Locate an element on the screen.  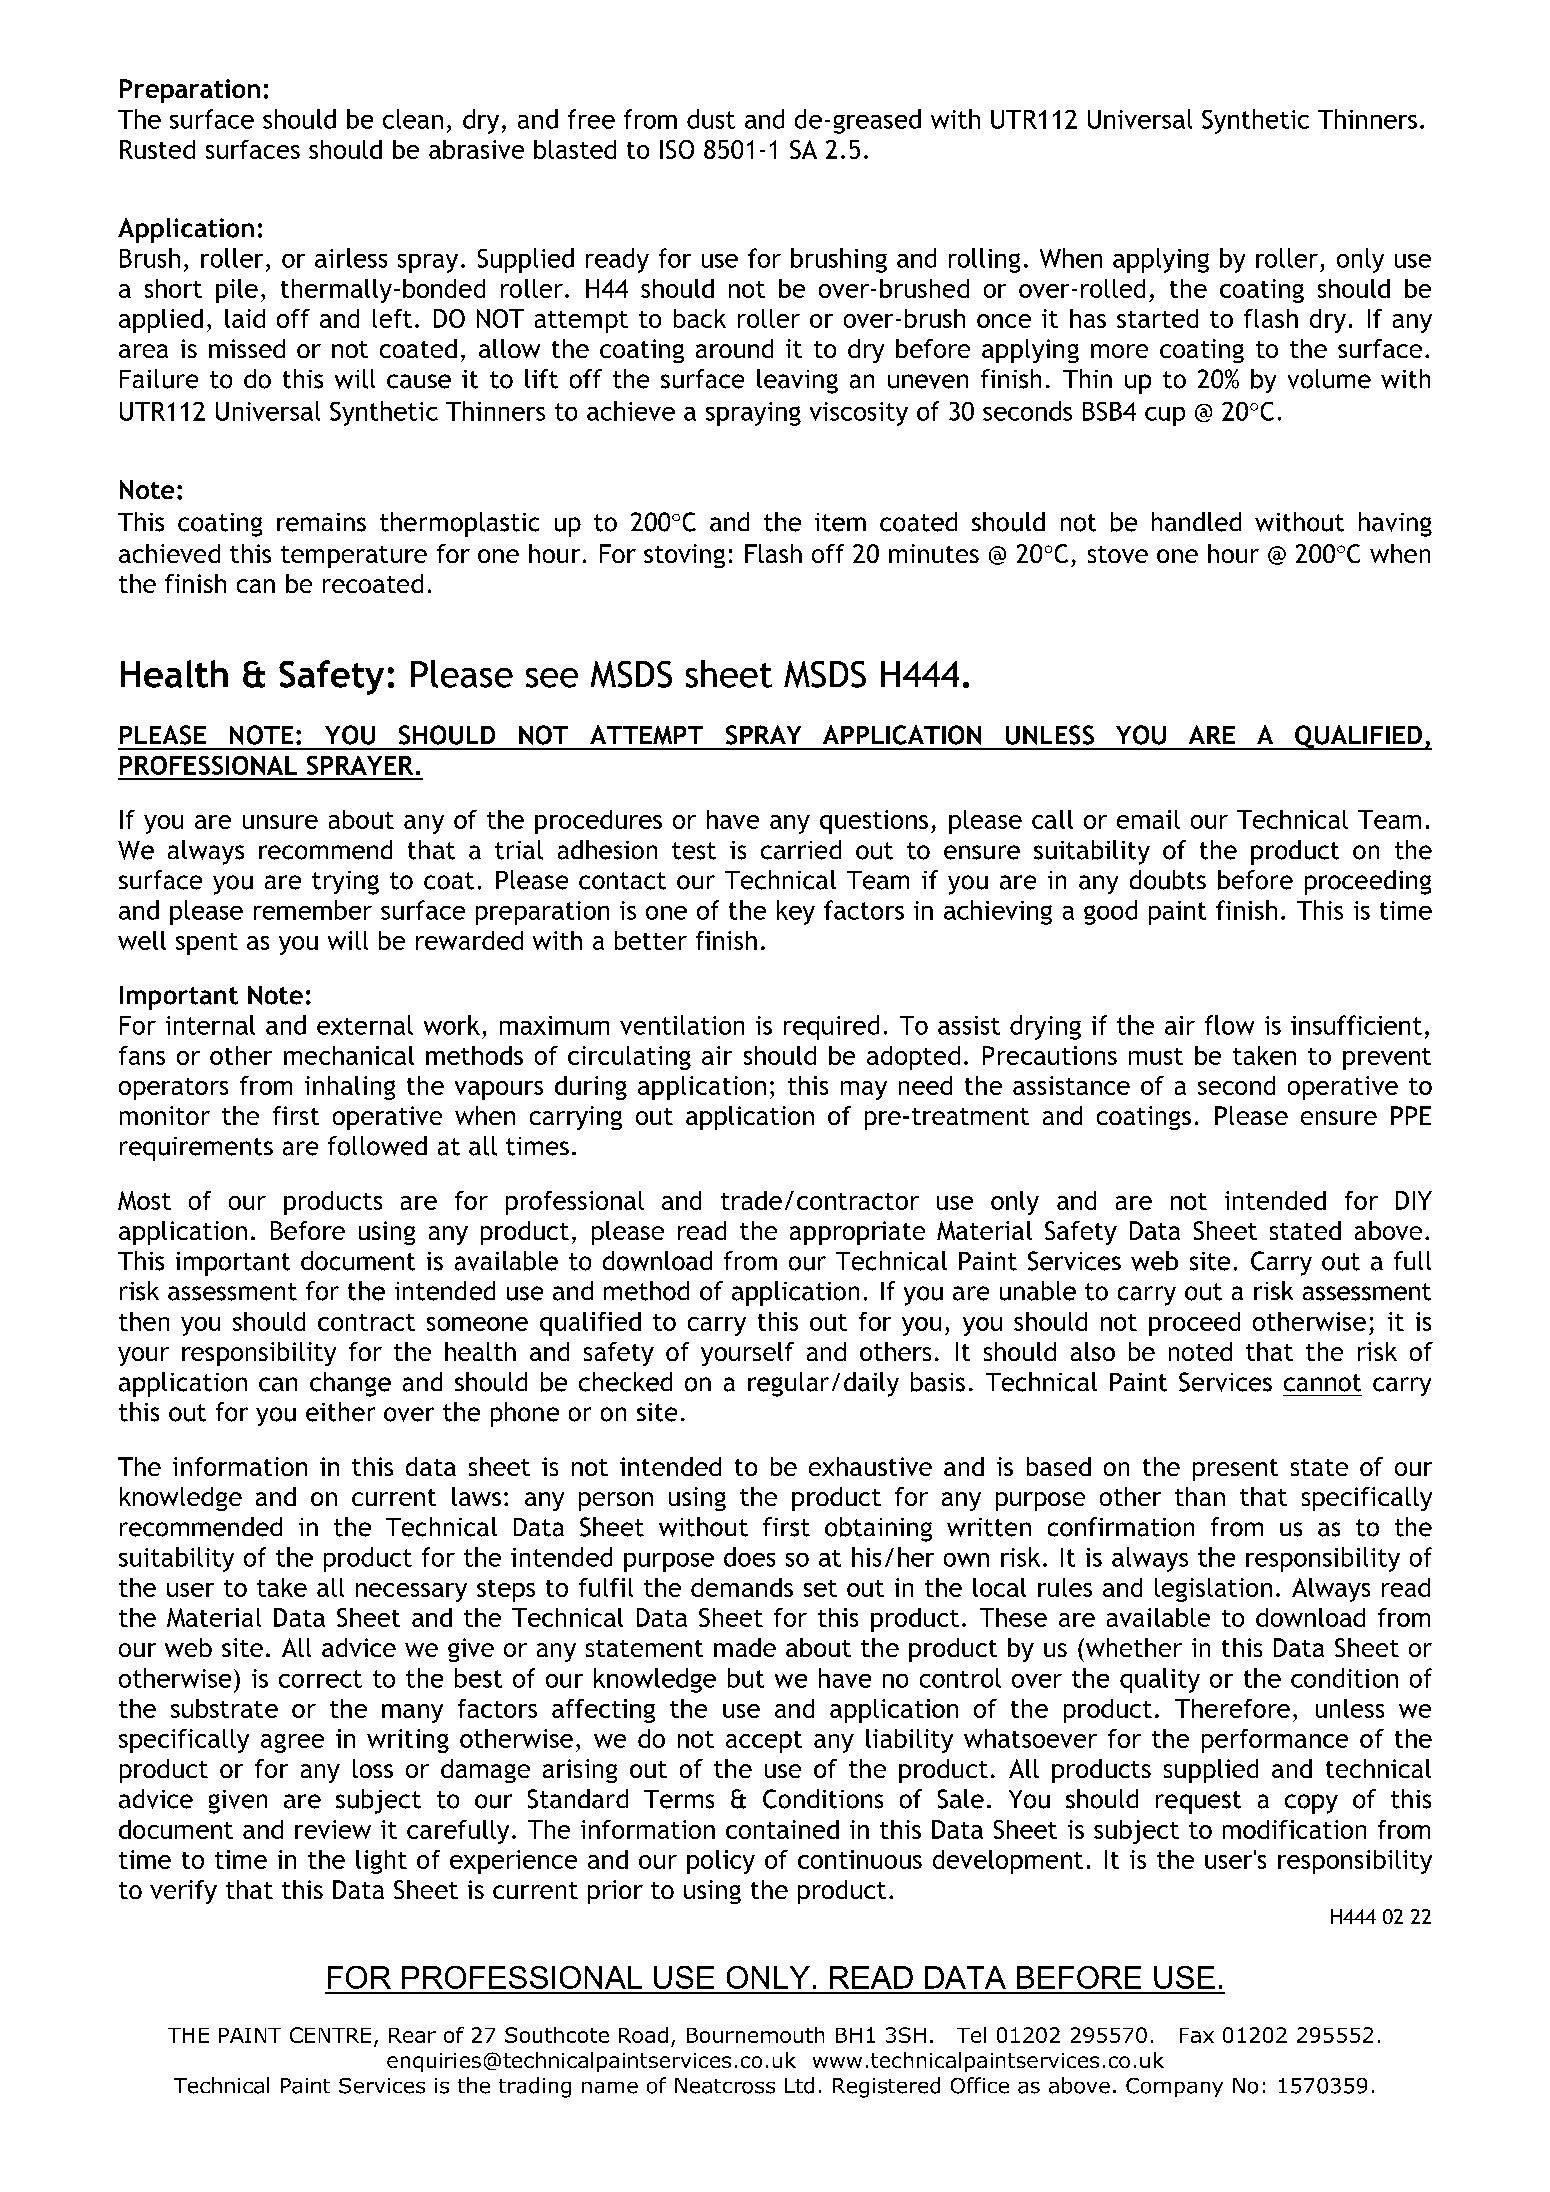
either is located at coordinates (340, 1412).
